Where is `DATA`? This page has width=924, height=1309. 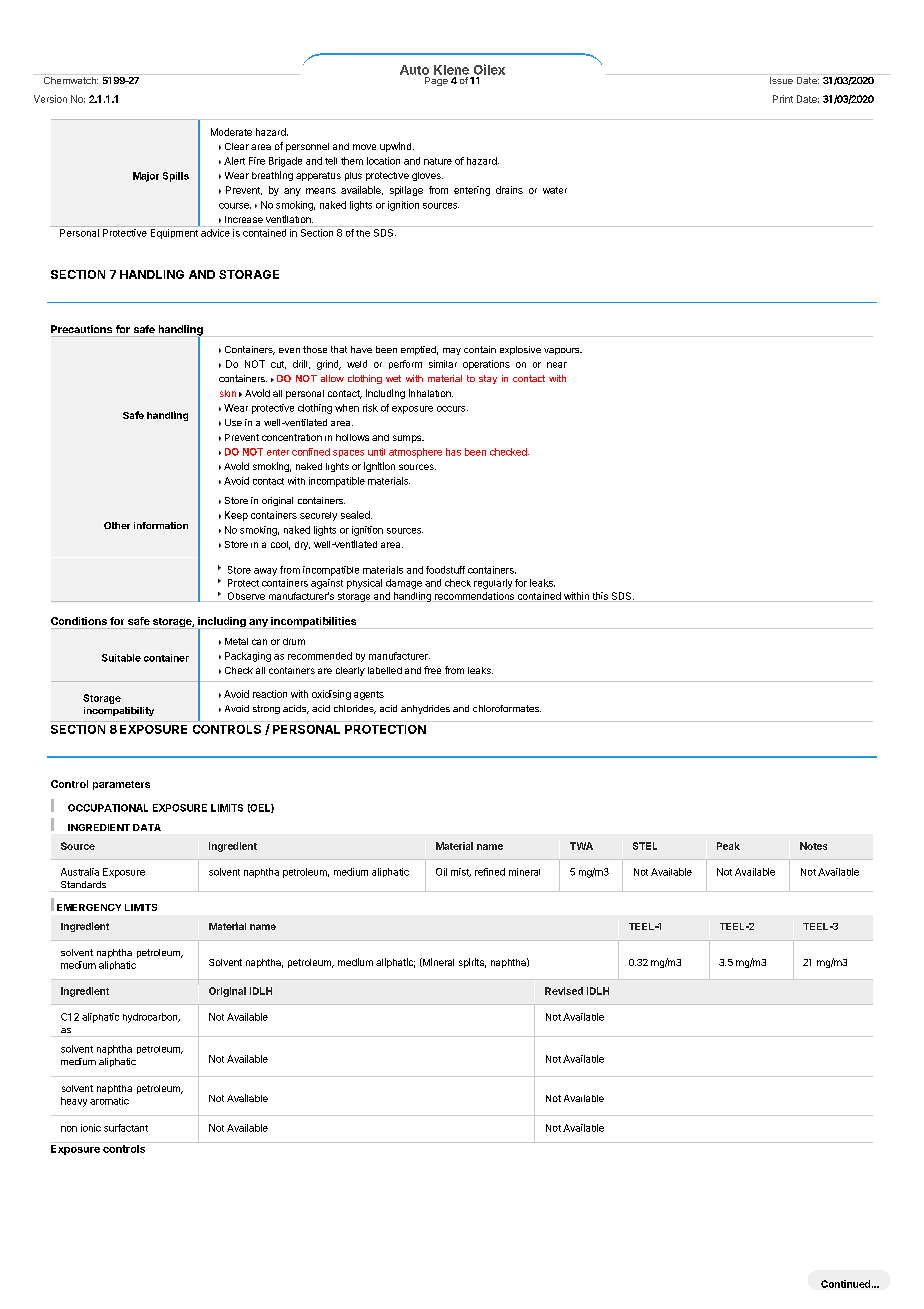 DATA is located at coordinates (147, 827).
